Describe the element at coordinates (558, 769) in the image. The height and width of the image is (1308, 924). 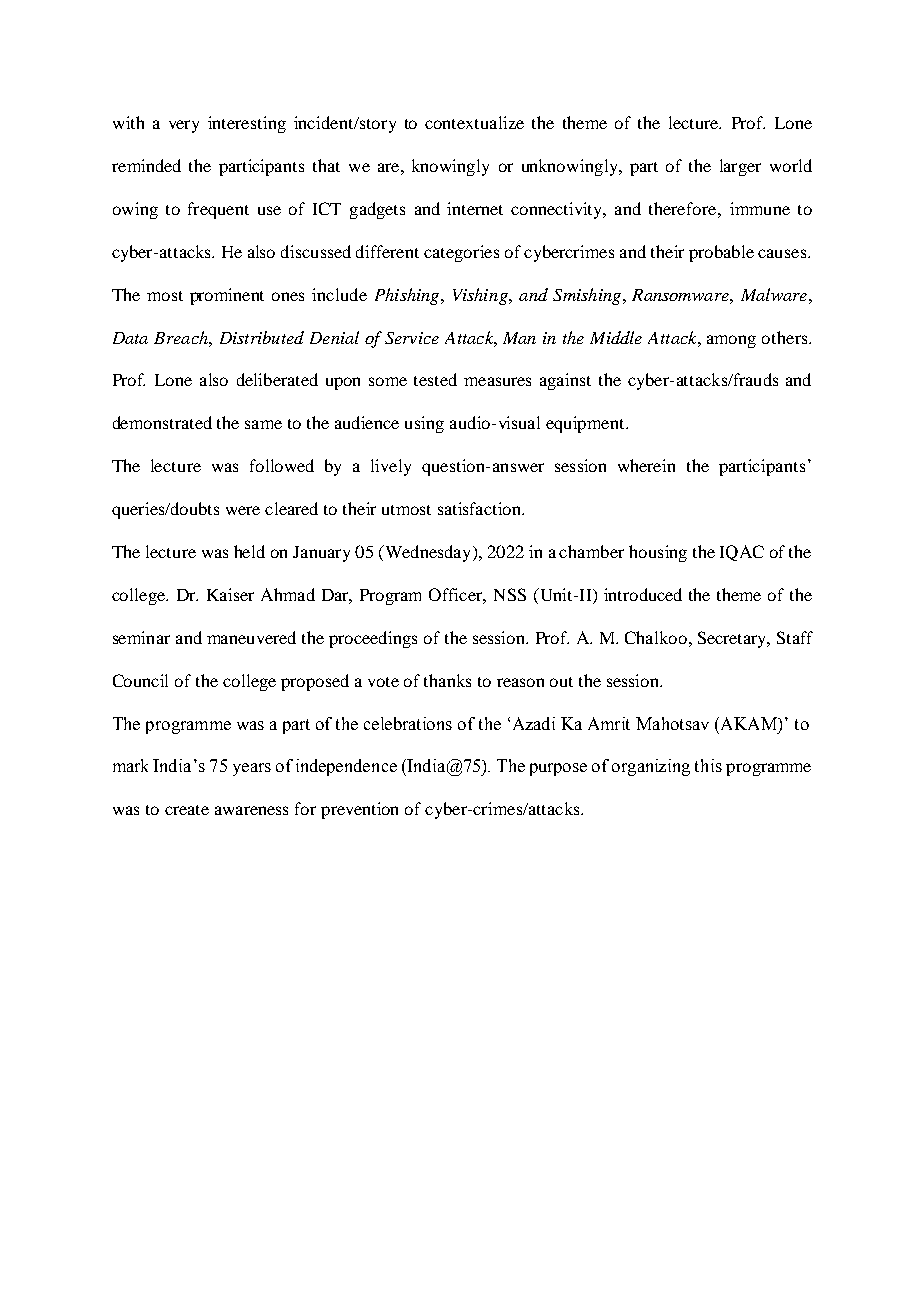
I see `purpose` at that location.
